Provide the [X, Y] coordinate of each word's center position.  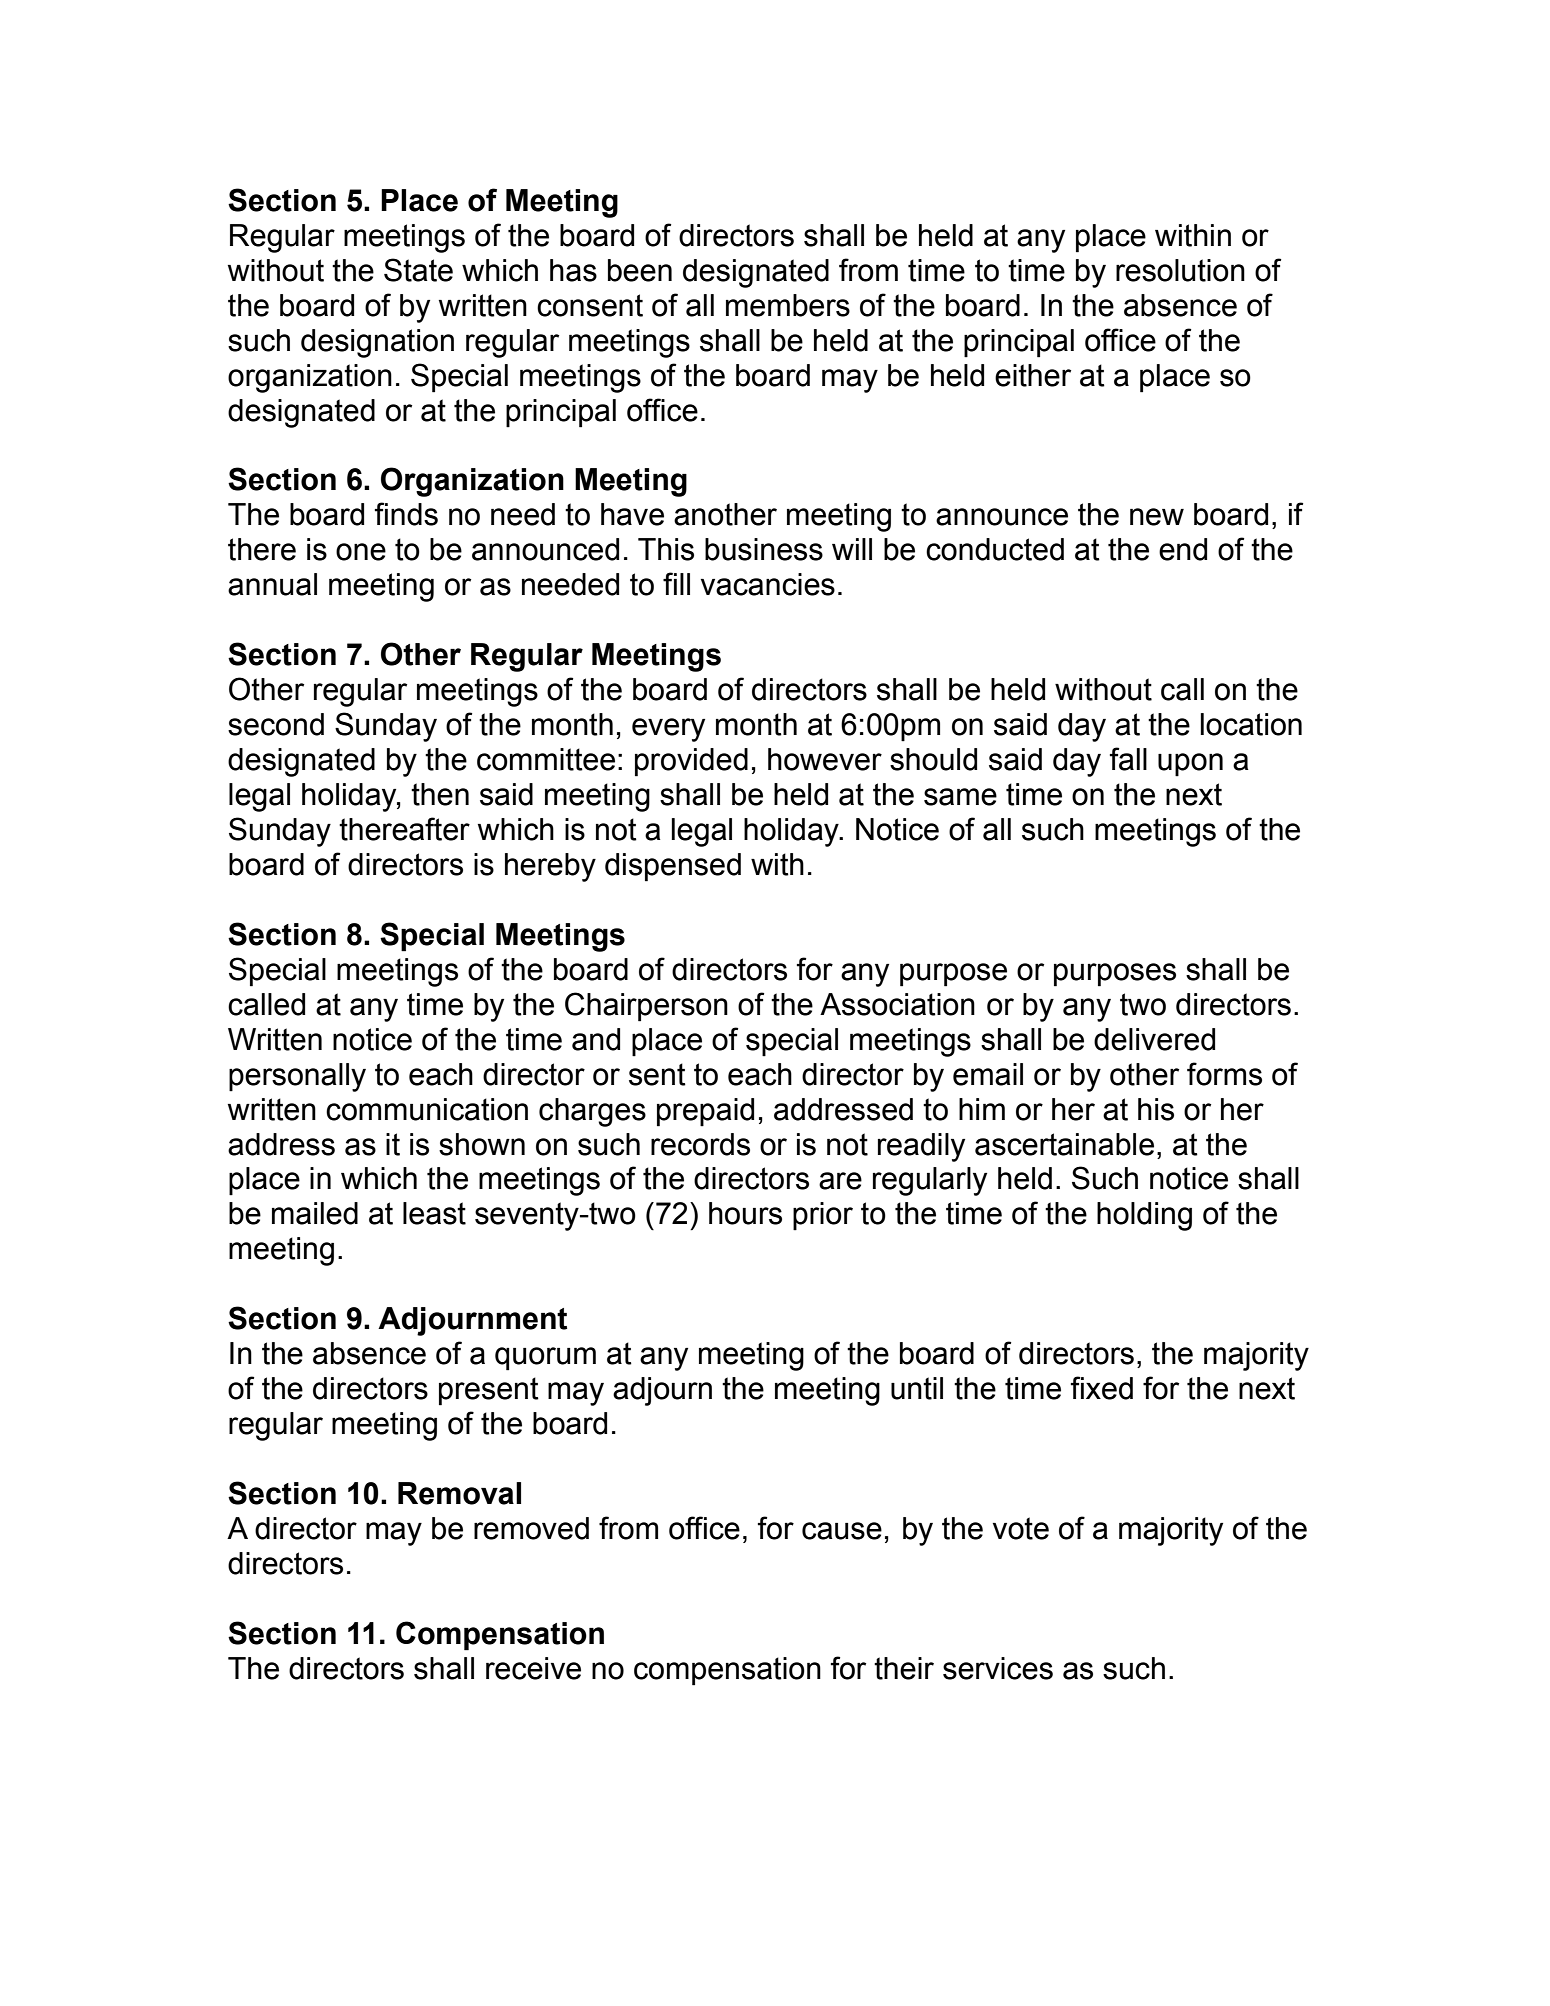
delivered [1154, 1039]
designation [377, 343]
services [998, 1668]
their [904, 1668]
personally [297, 1077]
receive [533, 1668]
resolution [1180, 270]
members [788, 305]
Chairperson [646, 1007]
